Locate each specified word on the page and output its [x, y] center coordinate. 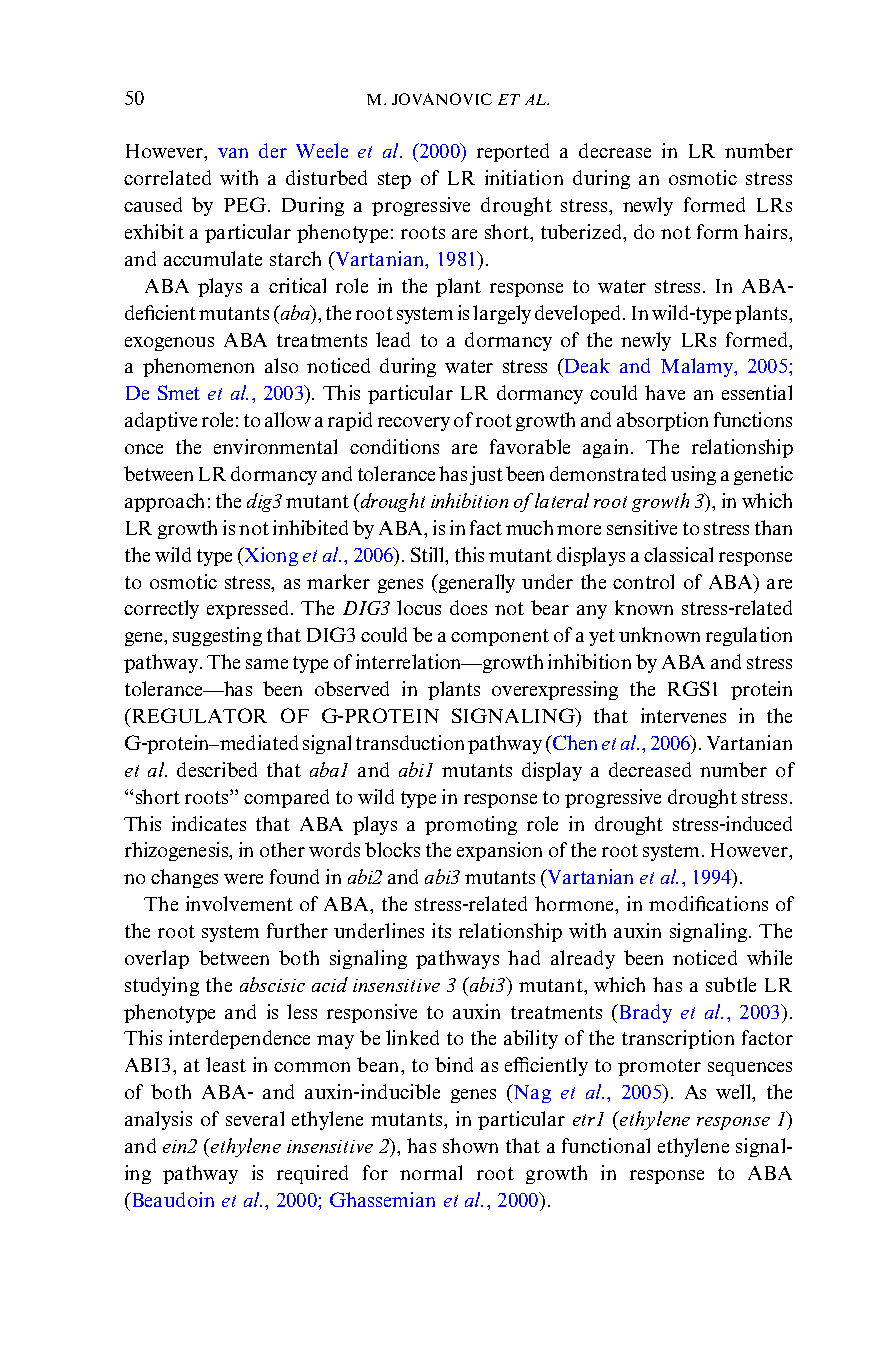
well [734, 1091]
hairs [765, 231]
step [394, 180]
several [255, 1118]
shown [470, 1145]
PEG [245, 204]
